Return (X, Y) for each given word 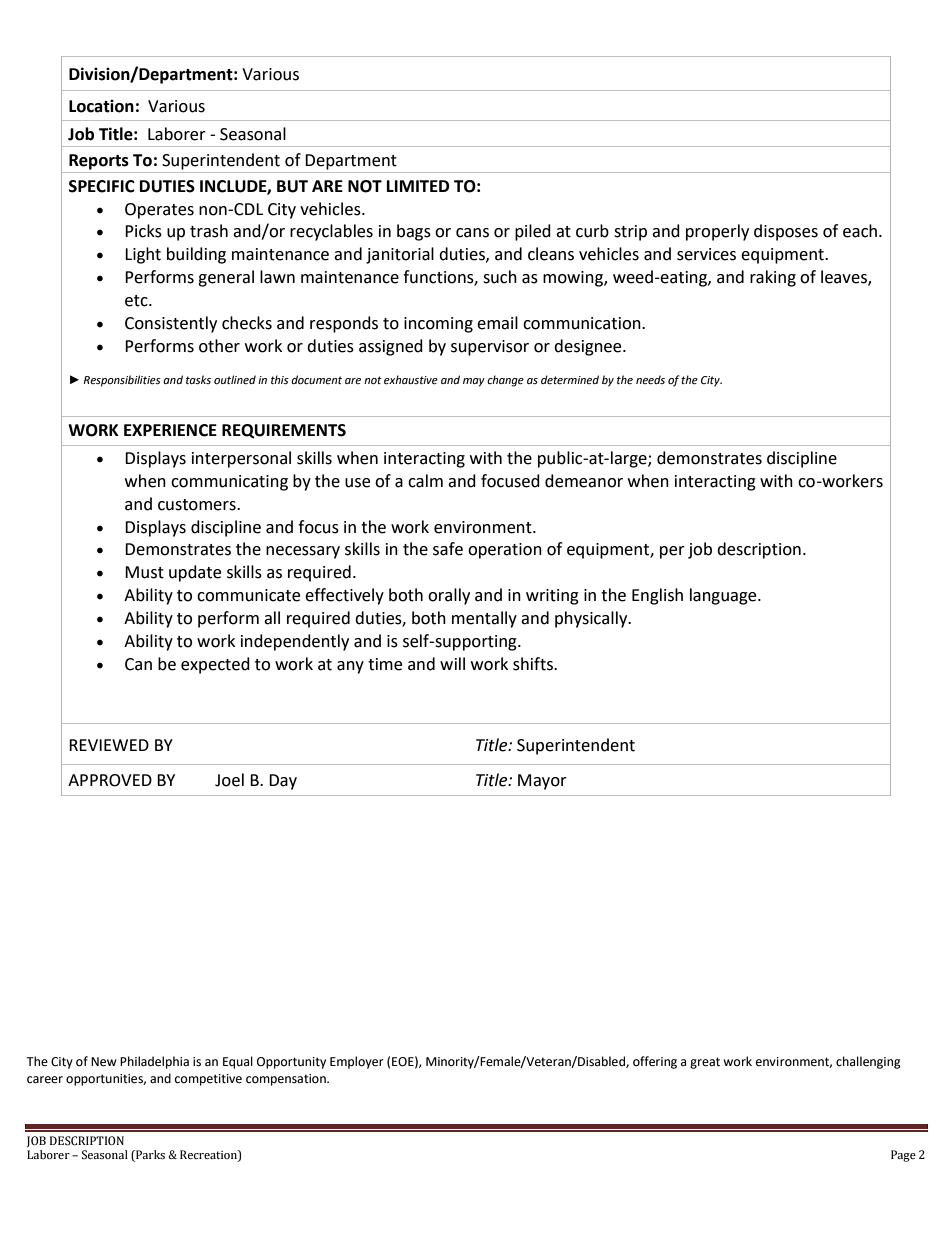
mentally (484, 619)
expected (215, 665)
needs (650, 380)
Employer (357, 1062)
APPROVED (110, 780)
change (505, 381)
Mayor (542, 782)
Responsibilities (122, 381)
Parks (149, 1156)
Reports (99, 162)
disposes (786, 232)
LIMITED (418, 186)
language (724, 596)
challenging (868, 1062)
